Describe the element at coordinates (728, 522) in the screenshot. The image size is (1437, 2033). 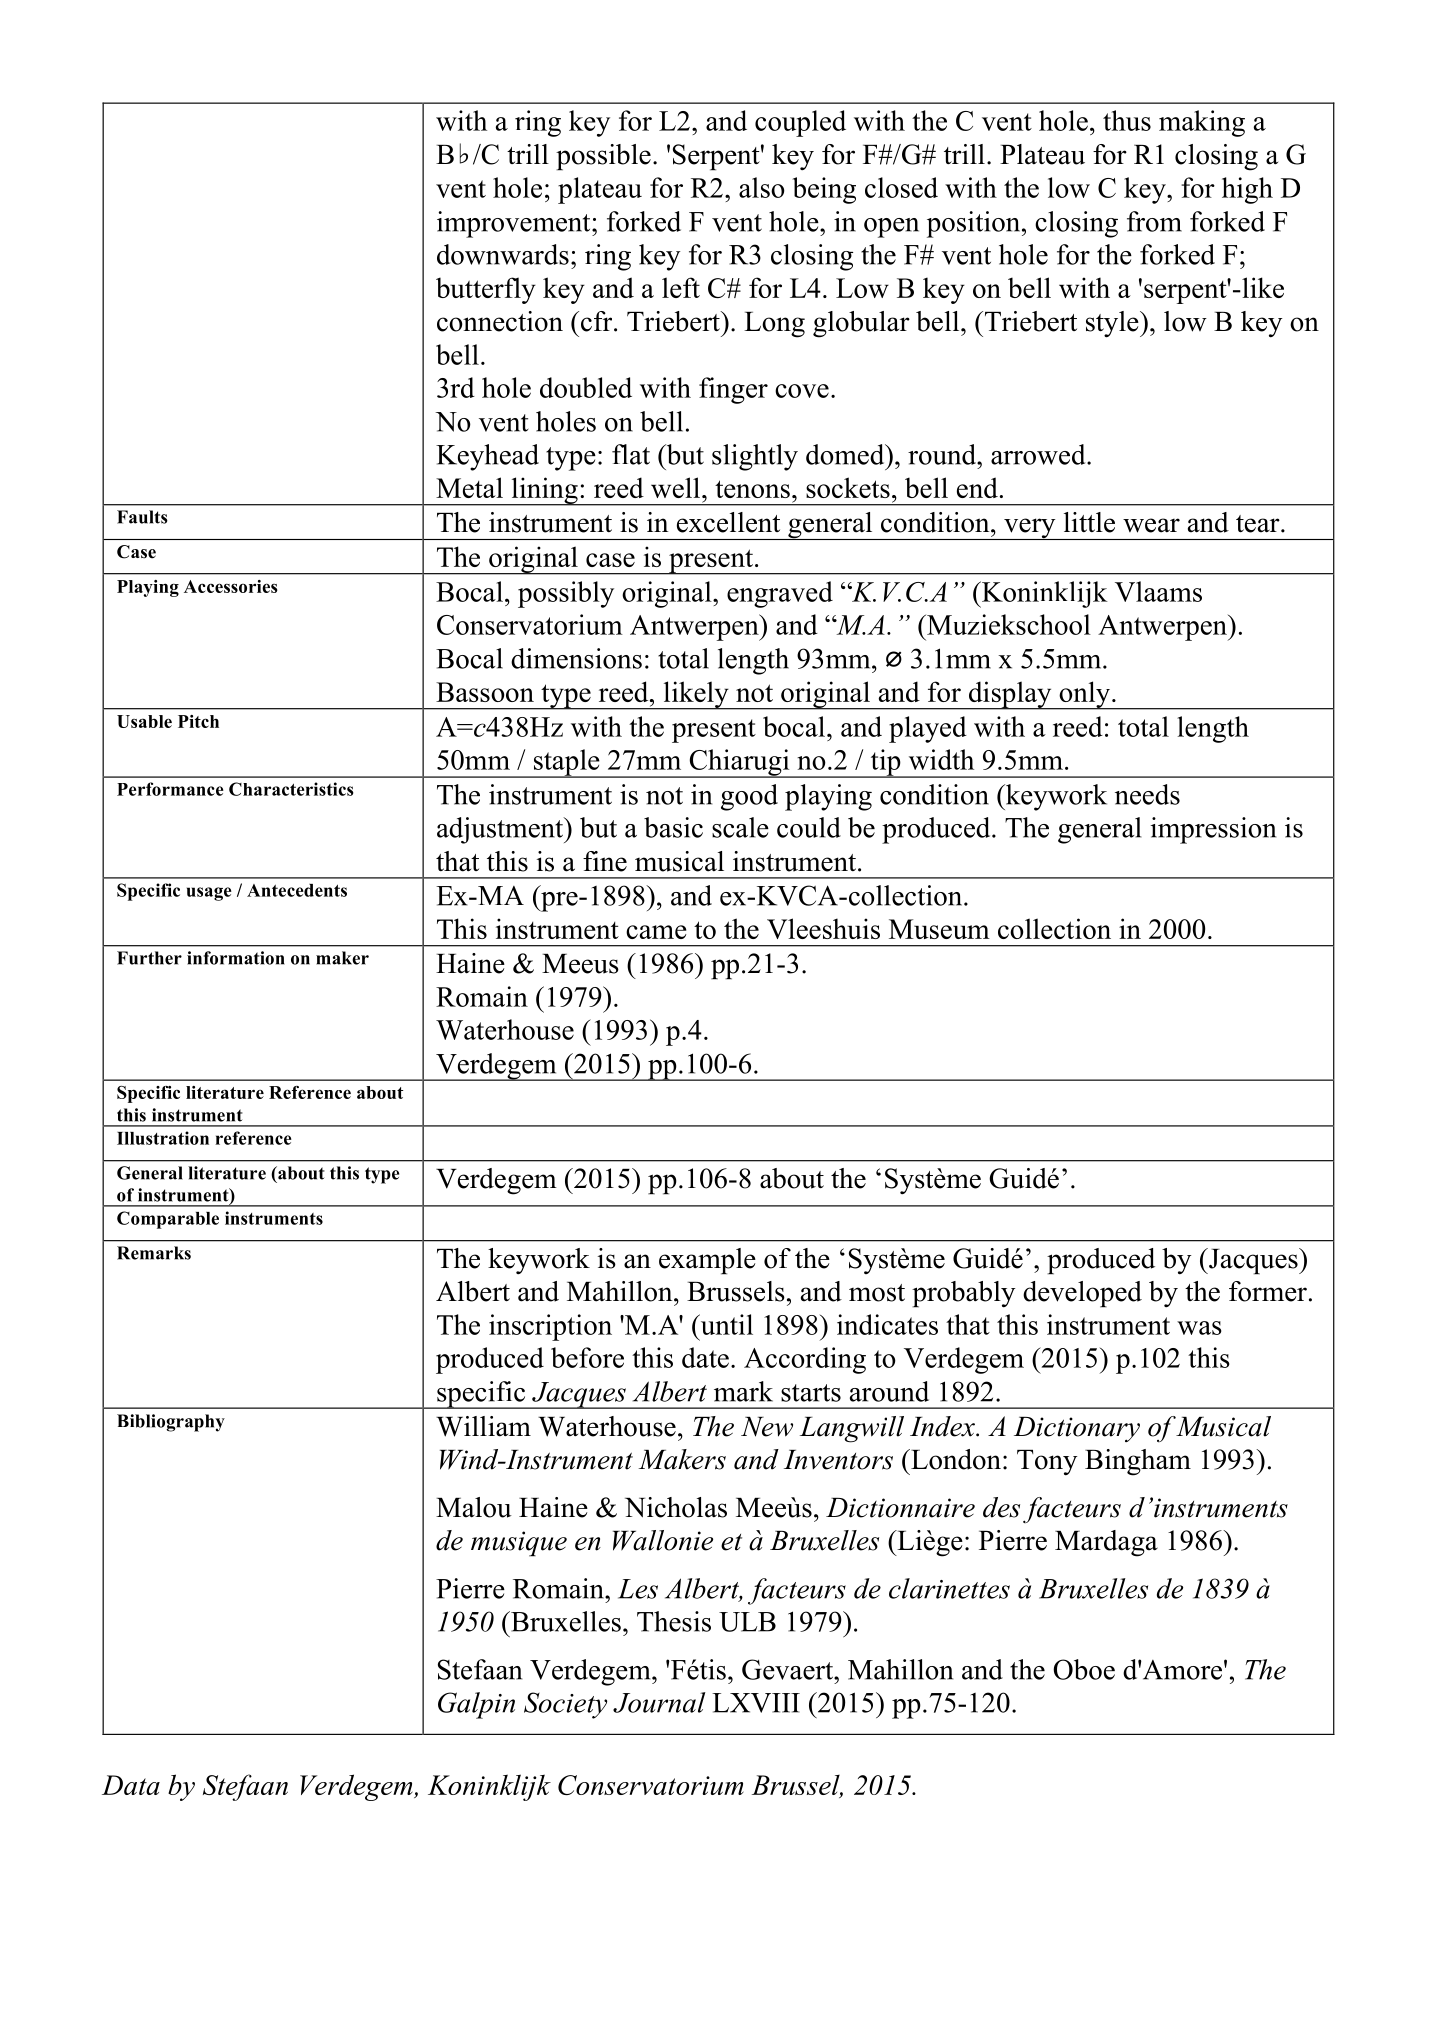
I see `excellent` at that location.
